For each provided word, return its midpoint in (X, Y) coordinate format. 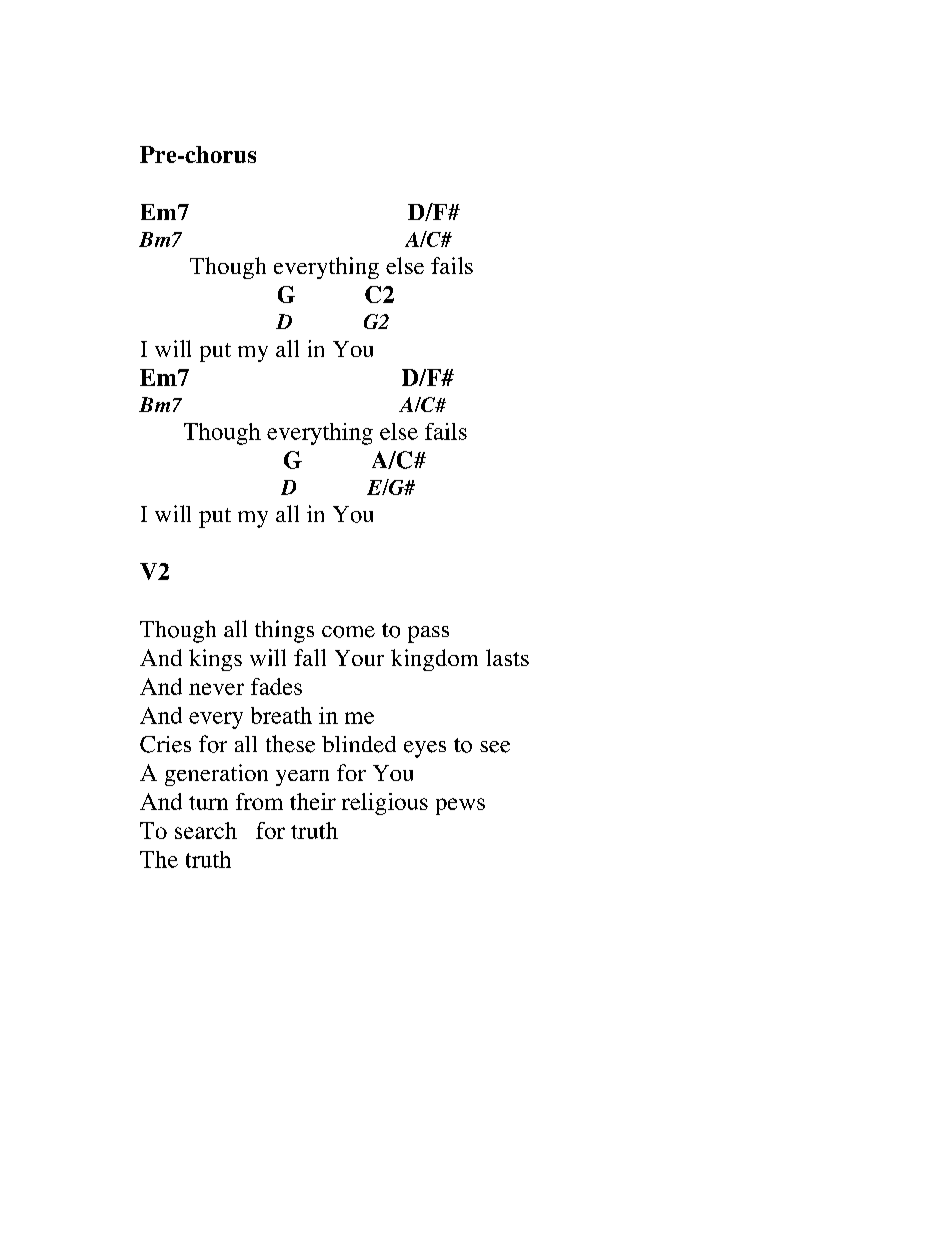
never (216, 689)
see (495, 747)
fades (276, 686)
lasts (507, 657)
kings (215, 660)
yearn (302, 778)
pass (428, 634)
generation (216, 775)
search (206, 830)
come (348, 632)
